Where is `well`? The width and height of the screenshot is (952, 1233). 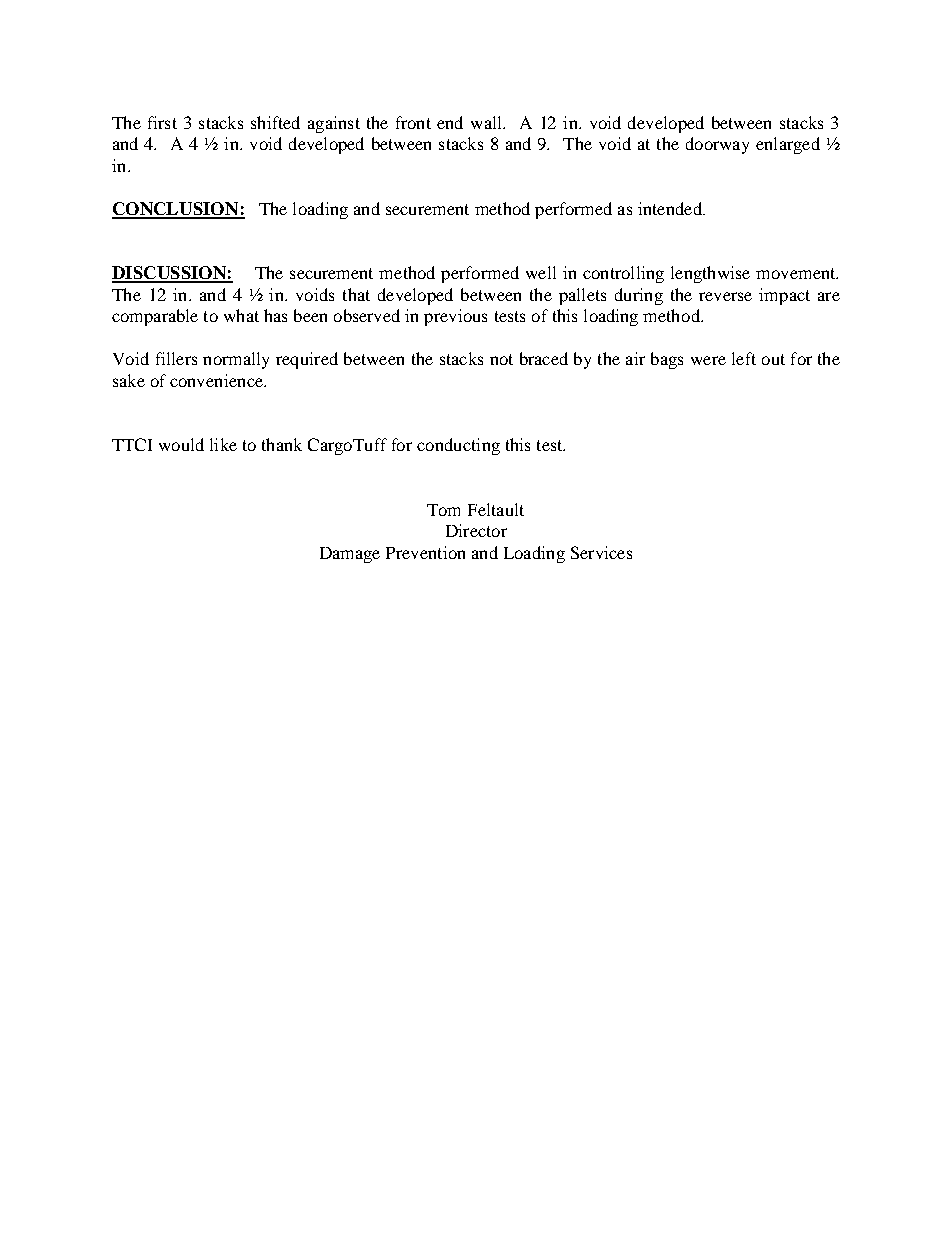
well is located at coordinates (541, 272).
